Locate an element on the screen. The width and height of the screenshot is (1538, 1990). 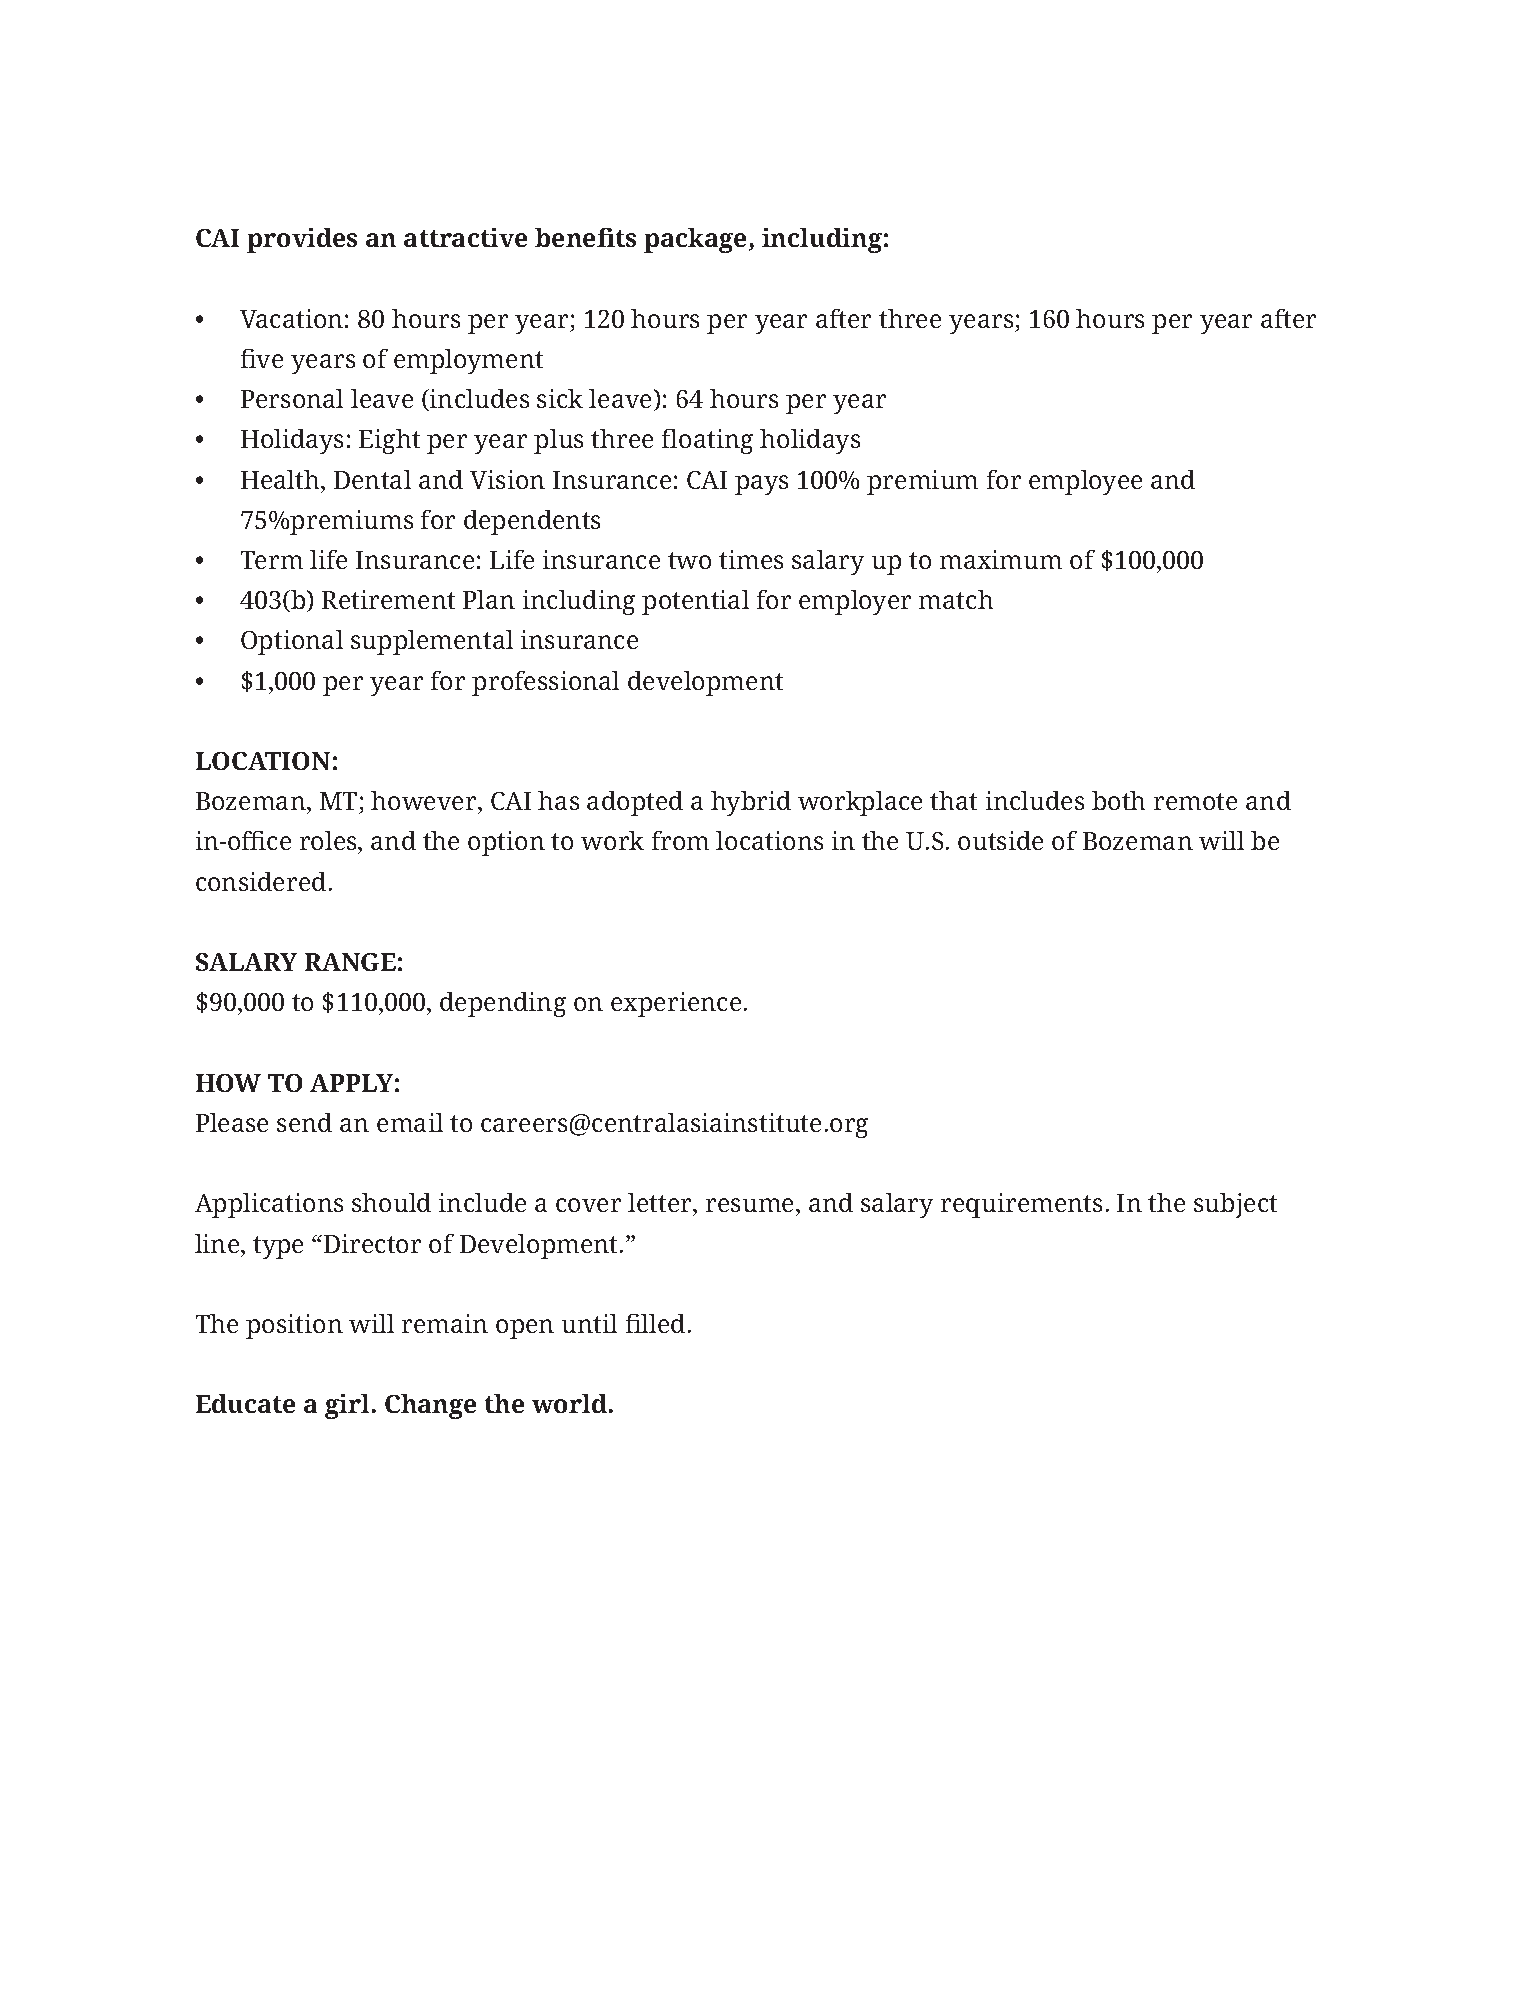
girl is located at coordinates (347, 1406).
